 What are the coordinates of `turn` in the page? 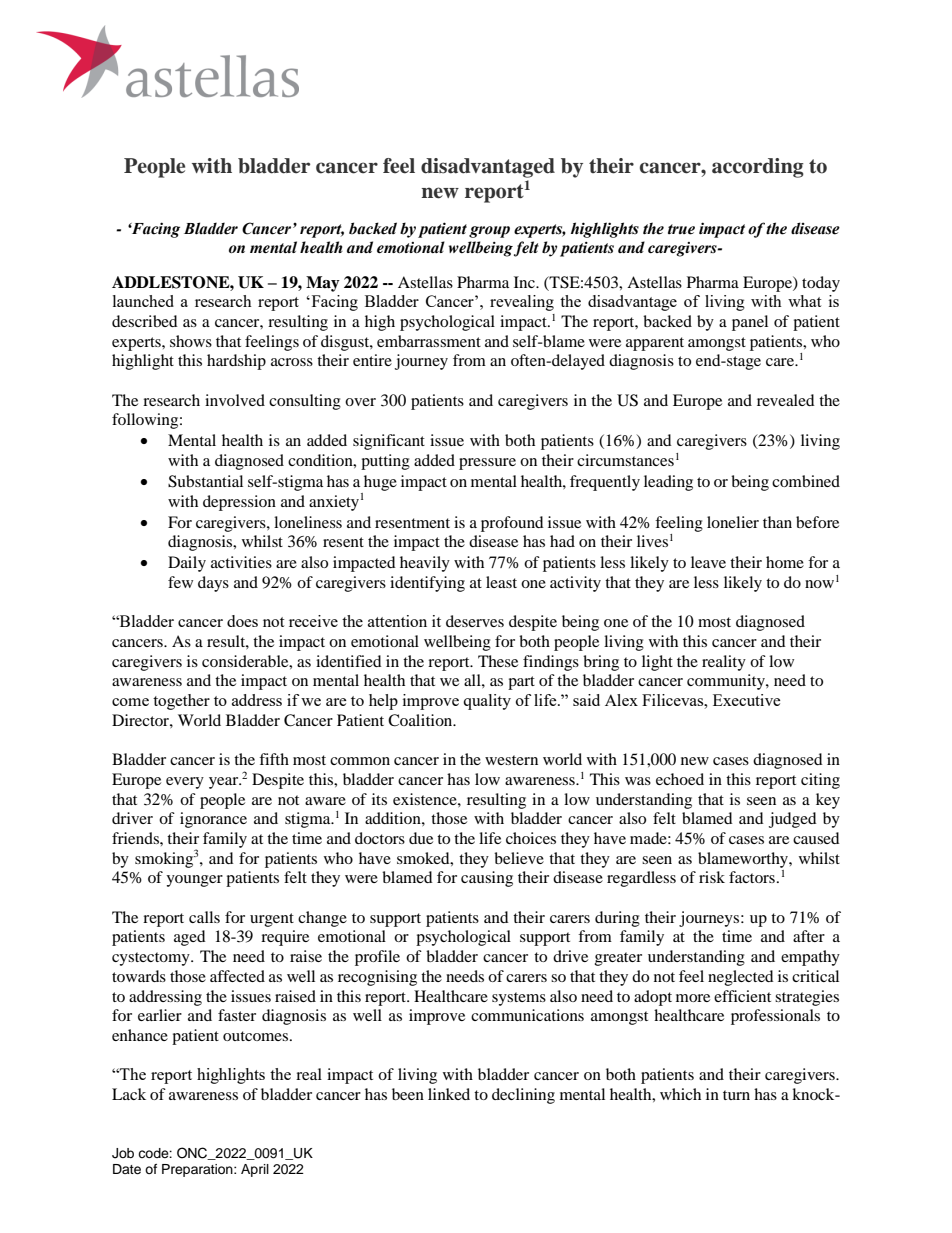 It's located at (736, 1095).
